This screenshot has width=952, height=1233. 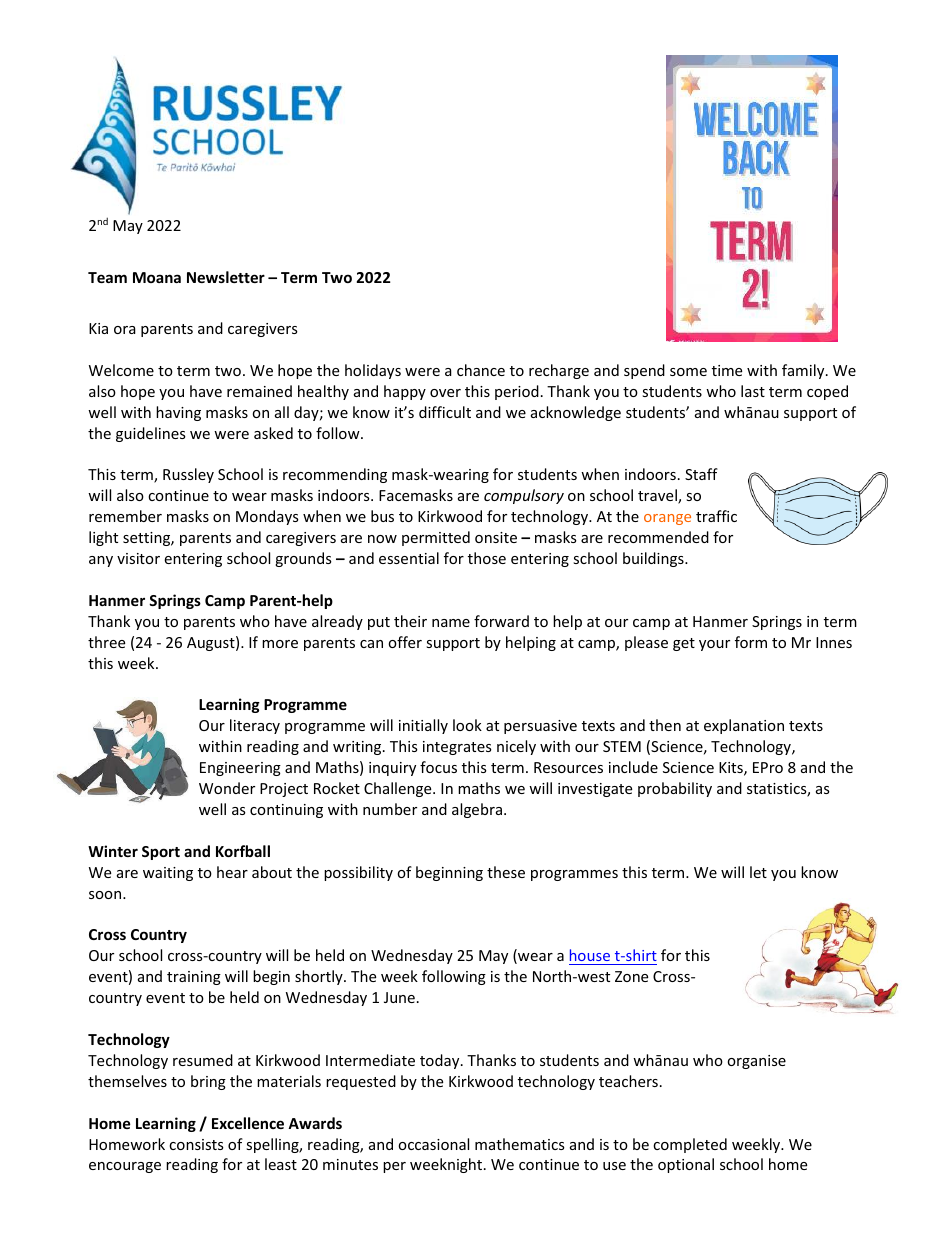 I want to click on probability, so click(x=675, y=789).
